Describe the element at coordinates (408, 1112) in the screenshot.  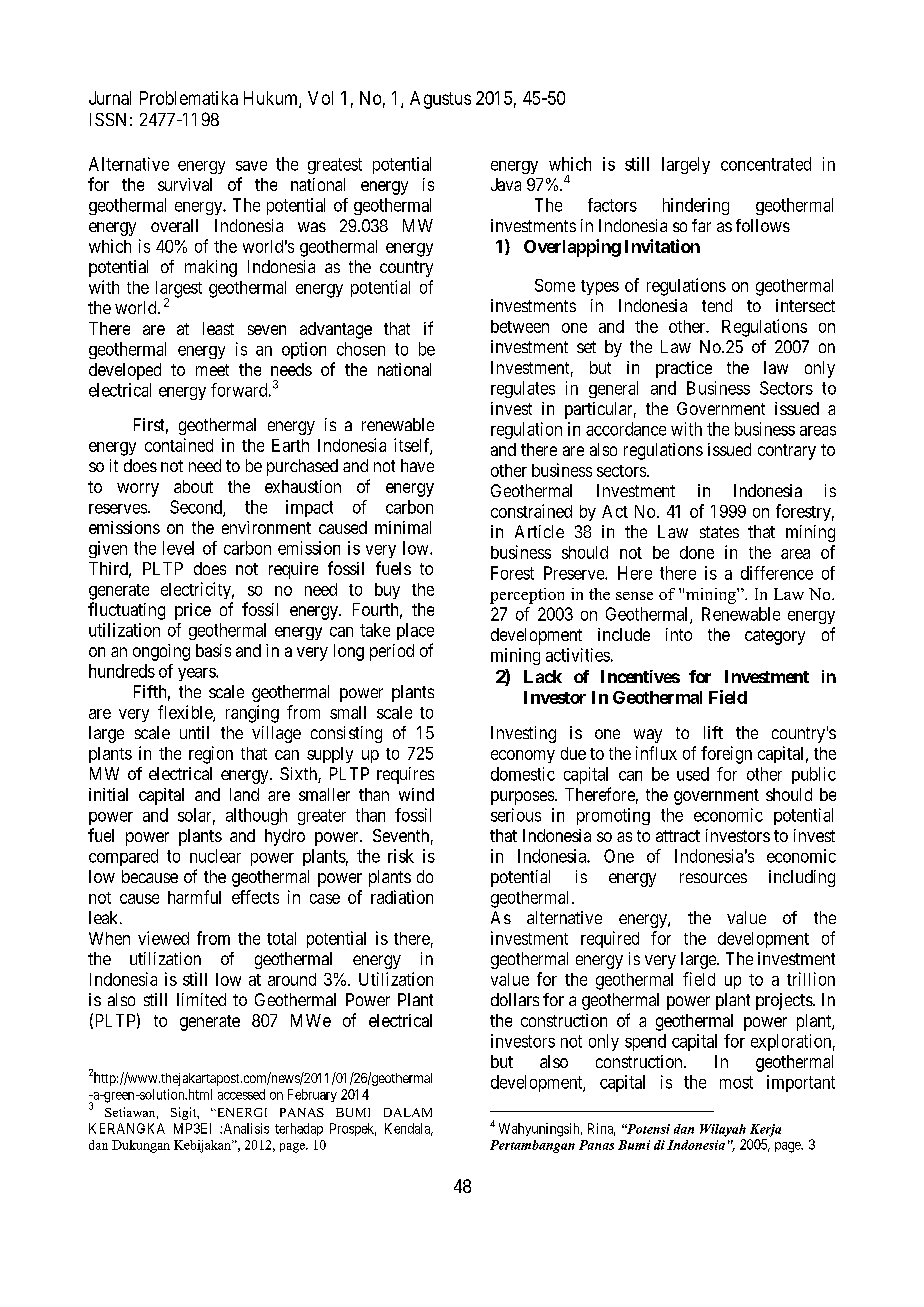
I see `DALAM` at that location.
